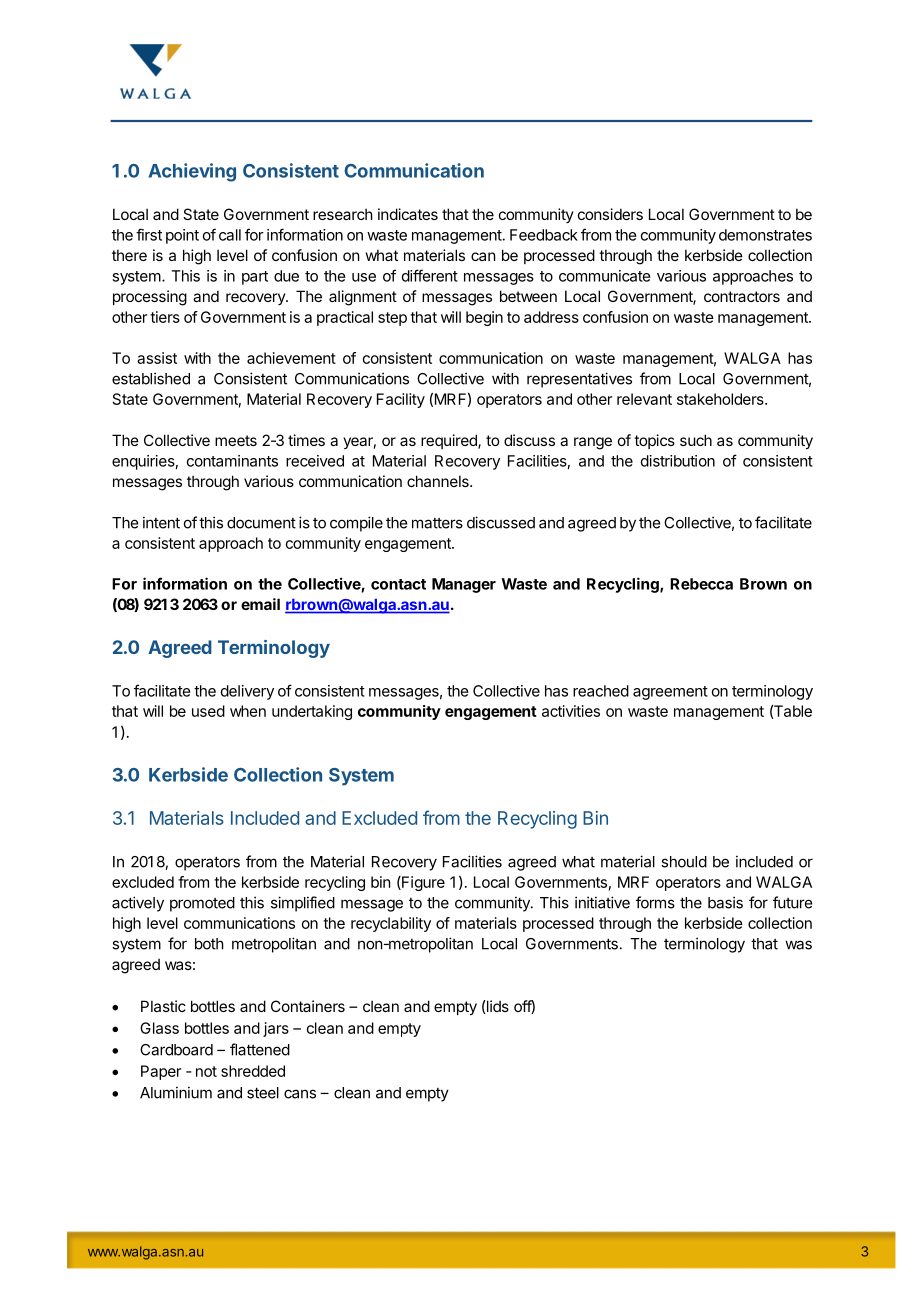  I want to click on not, so click(206, 1071).
